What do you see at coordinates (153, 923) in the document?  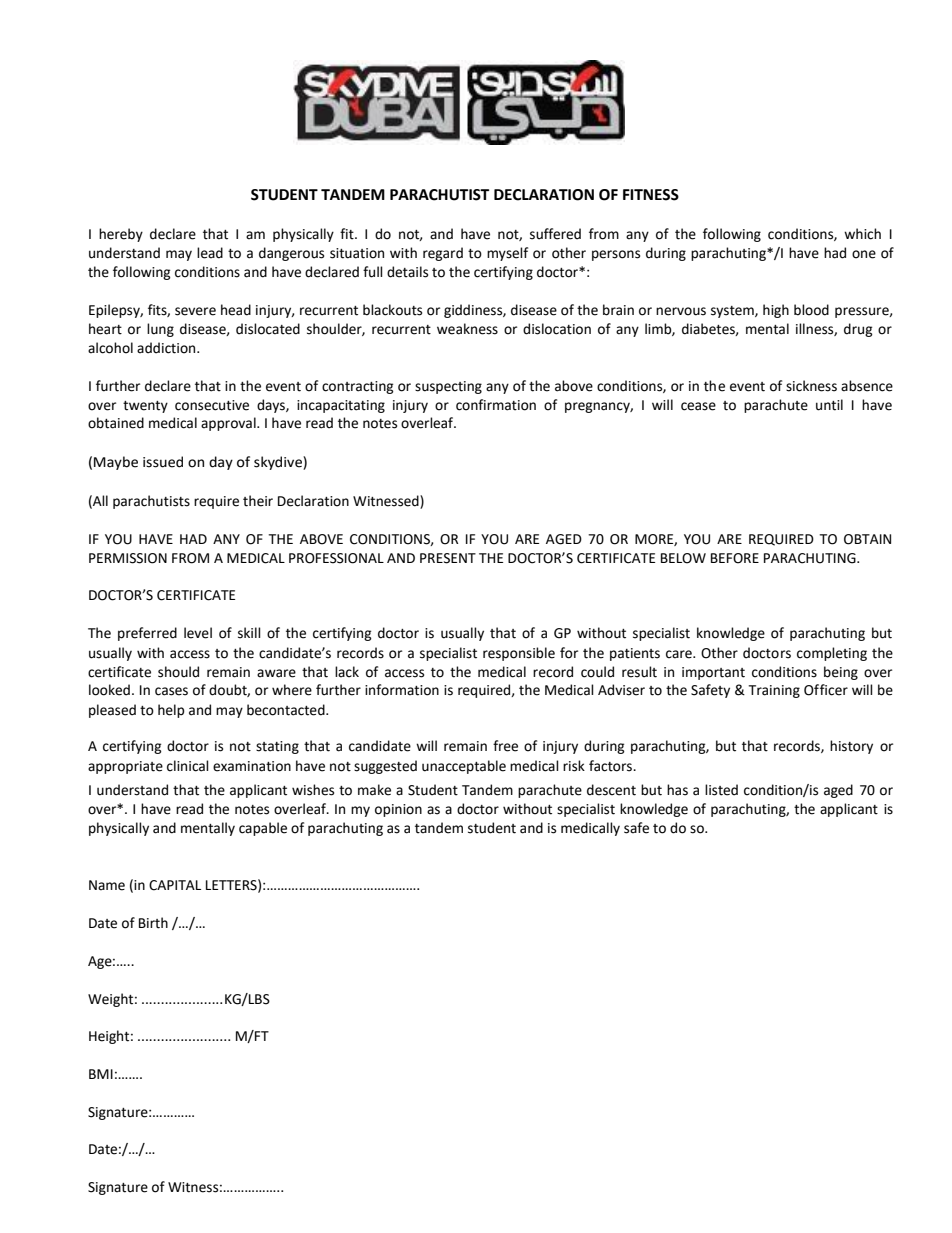 I see `Birth` at bounding box center [153, 923].
